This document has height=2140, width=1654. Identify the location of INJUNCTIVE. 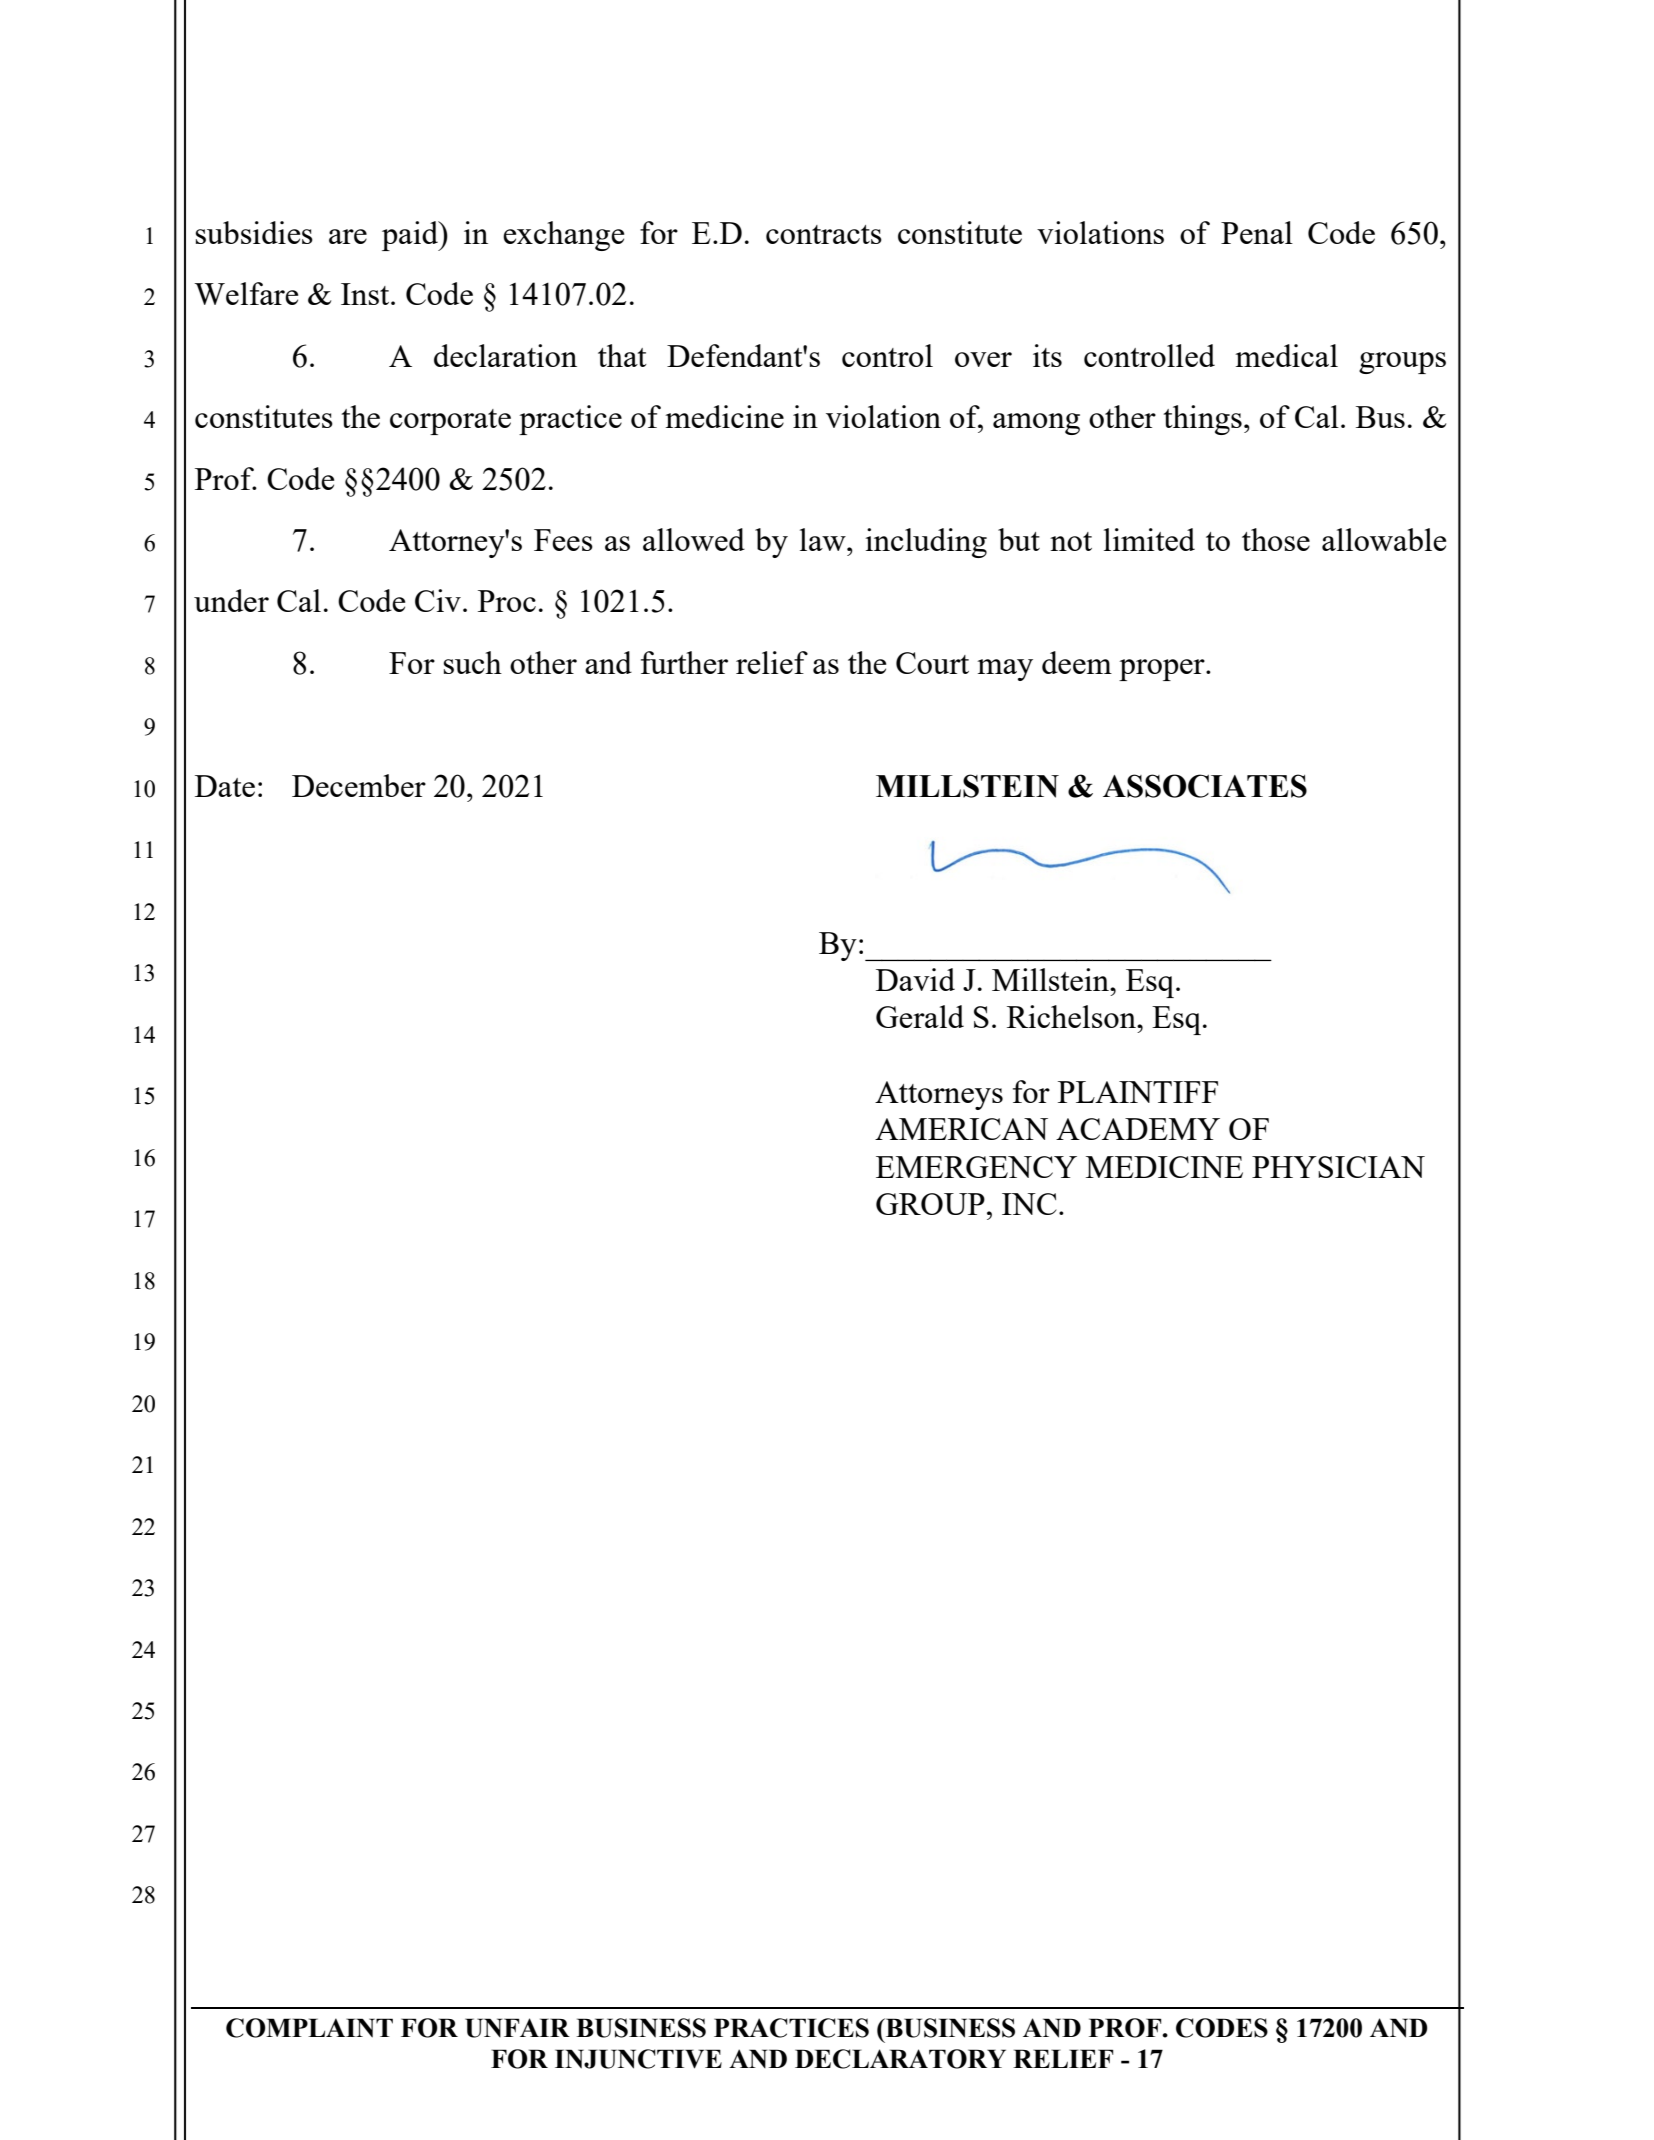
(638, 2059).
